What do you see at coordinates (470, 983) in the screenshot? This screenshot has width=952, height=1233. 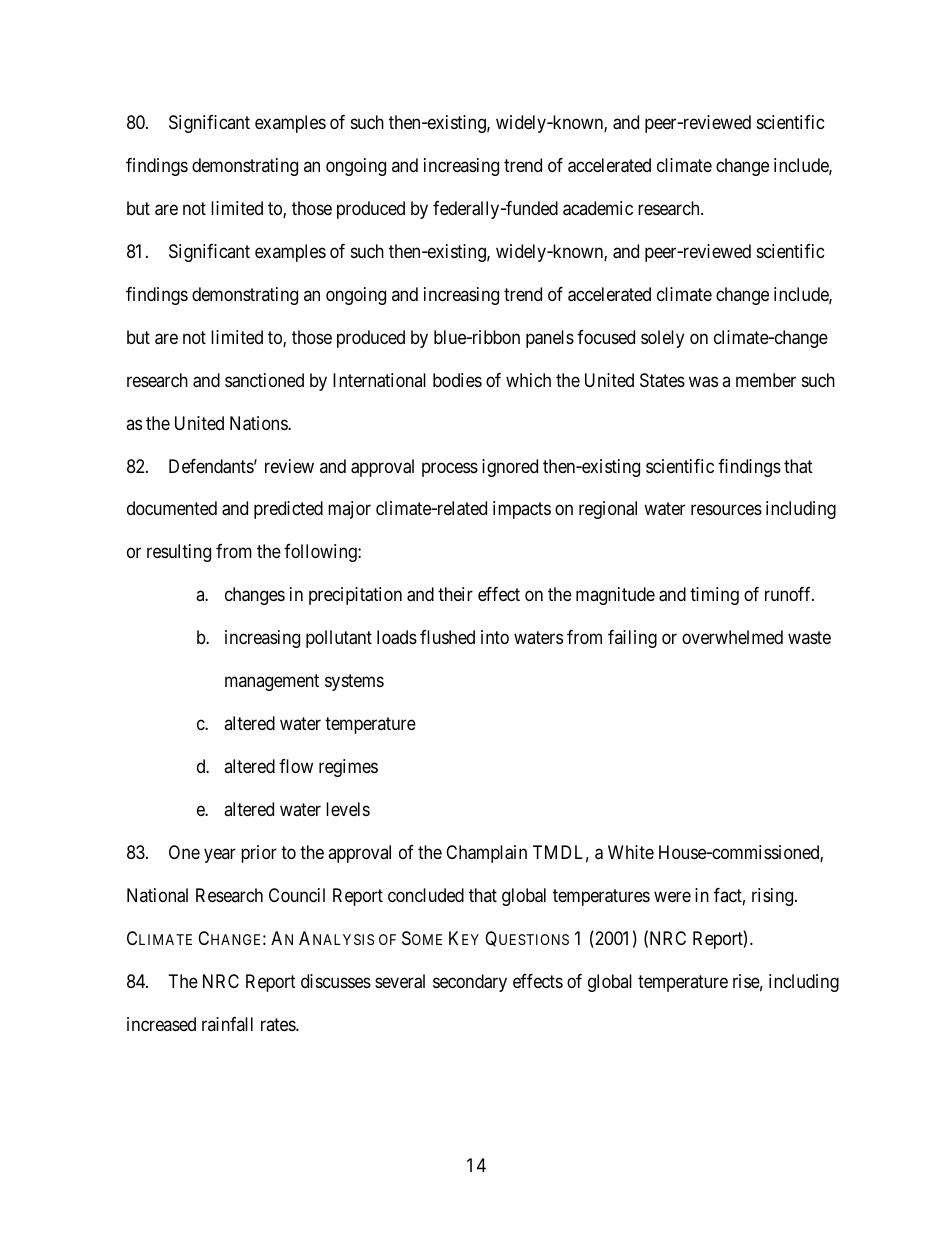 I see `secondary` at bounding box center [470, 983].
